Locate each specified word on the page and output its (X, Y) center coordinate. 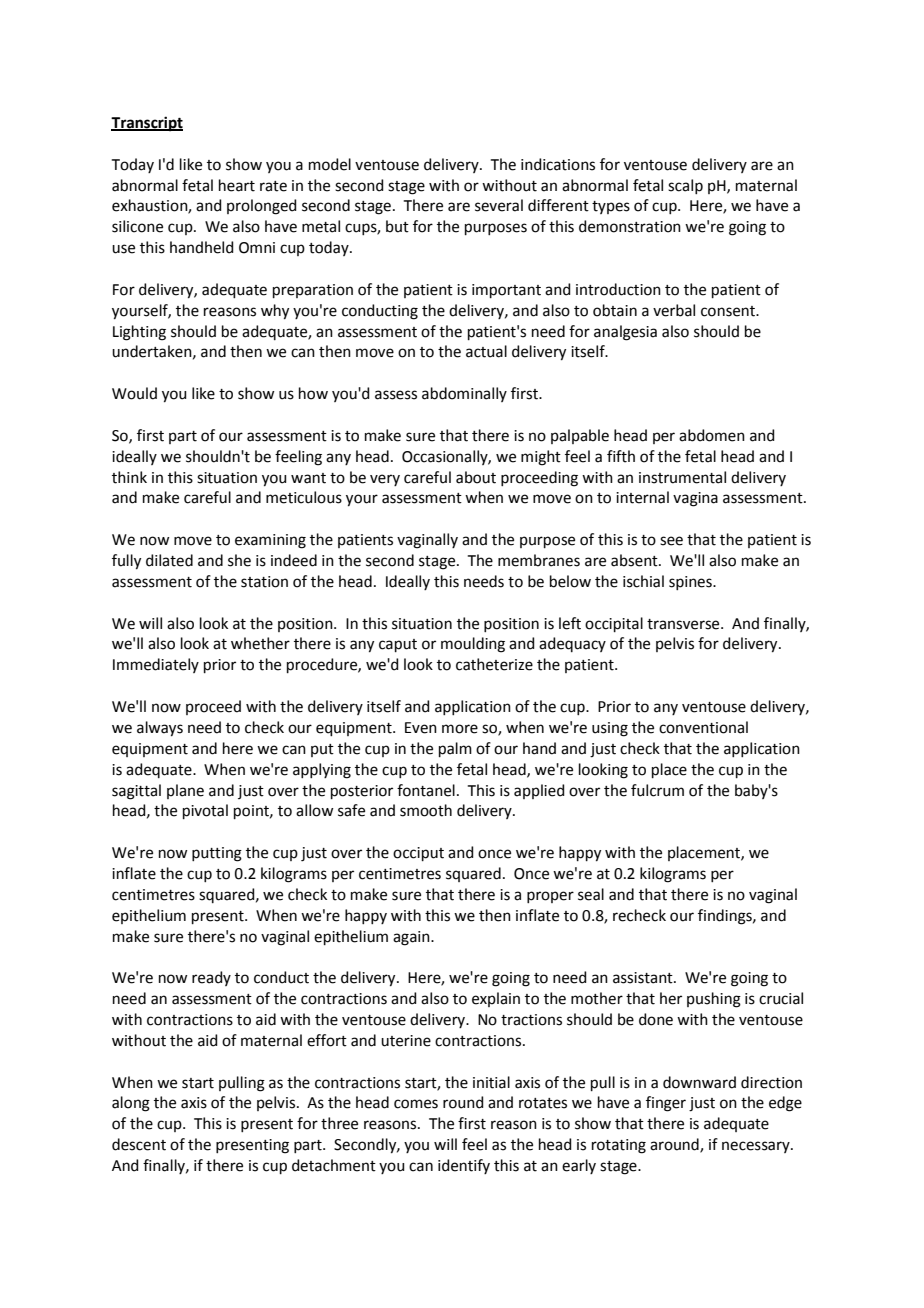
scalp (685, 186)
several (499, 205)
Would (134, 393)
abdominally (464, 394)
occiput (418, 854)
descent (139, 1144)
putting (217, 854)
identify (464, 1166)
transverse (684, 624)
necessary (757, 1147)
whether (260, 643)
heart (237, 185)
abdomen (712, 435)
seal (591, 894)
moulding (473, 645)
